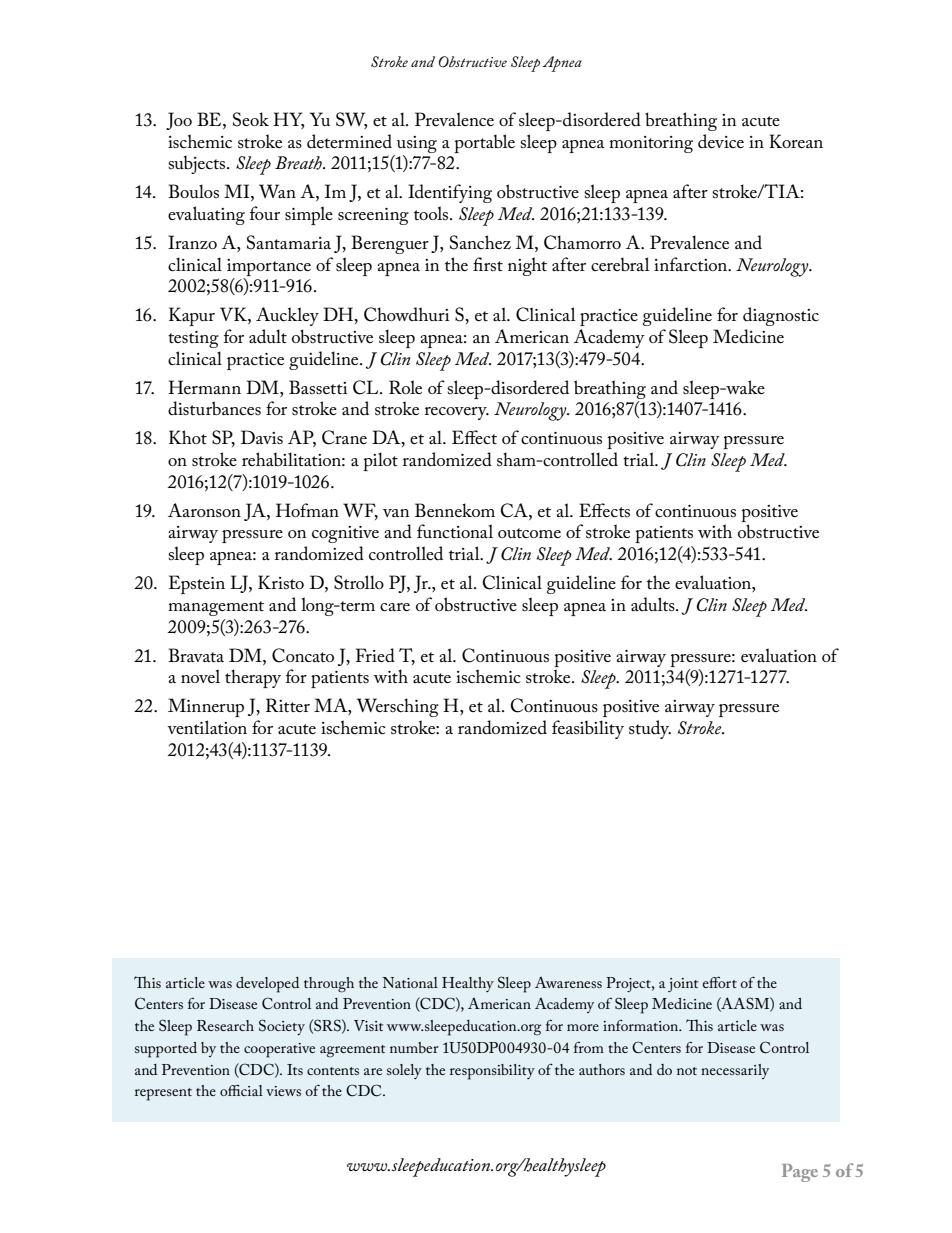 The height and width of the screenshot is (1233, 952). What do you see at coordinates (241, 1090) in the screenshot?
I see `official` at bounding box center [241, 1090].
